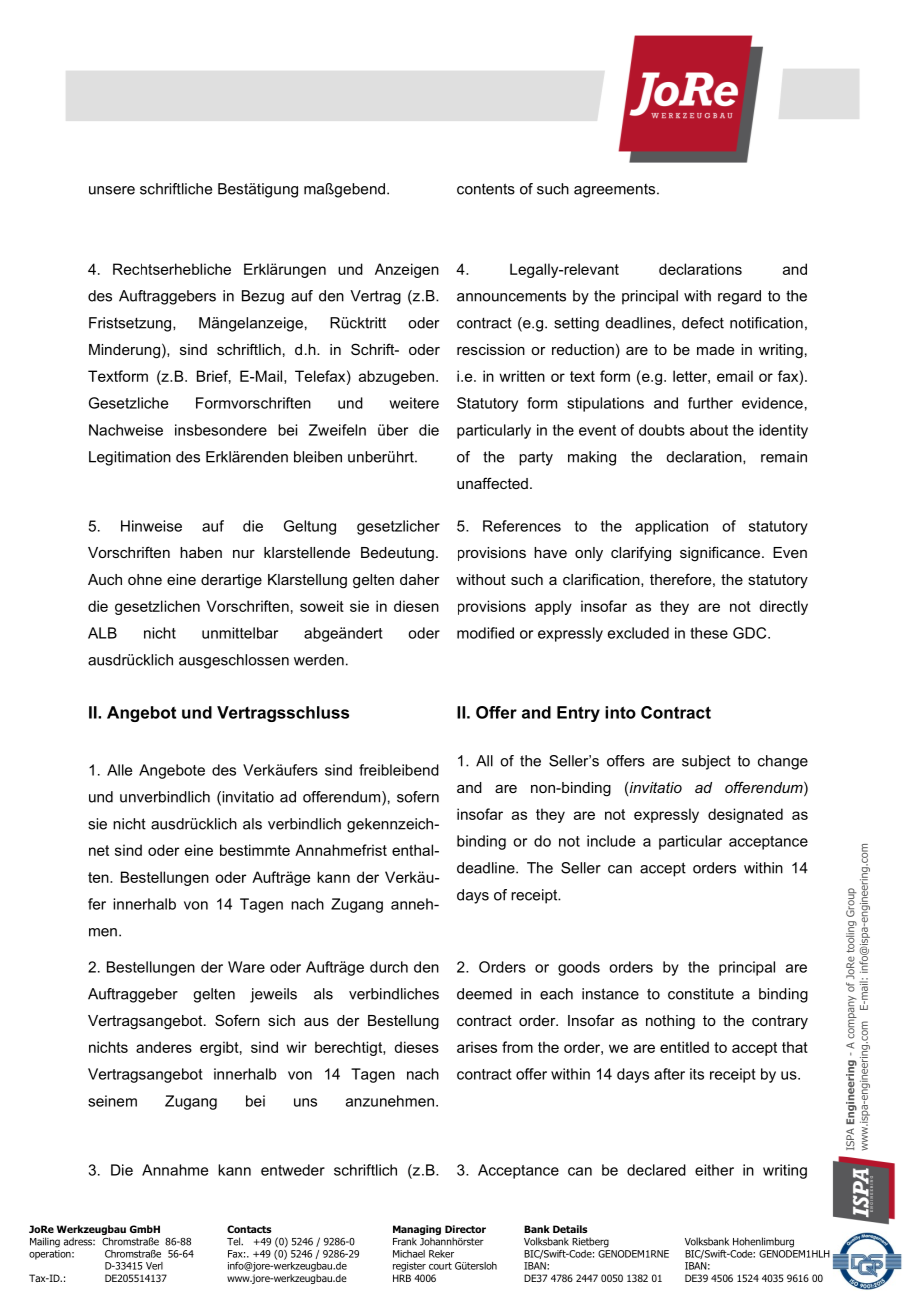 Image resolution: width=924 pixels, height=1308 pixels. I want to click on Contacts, so click(249, 1229).
